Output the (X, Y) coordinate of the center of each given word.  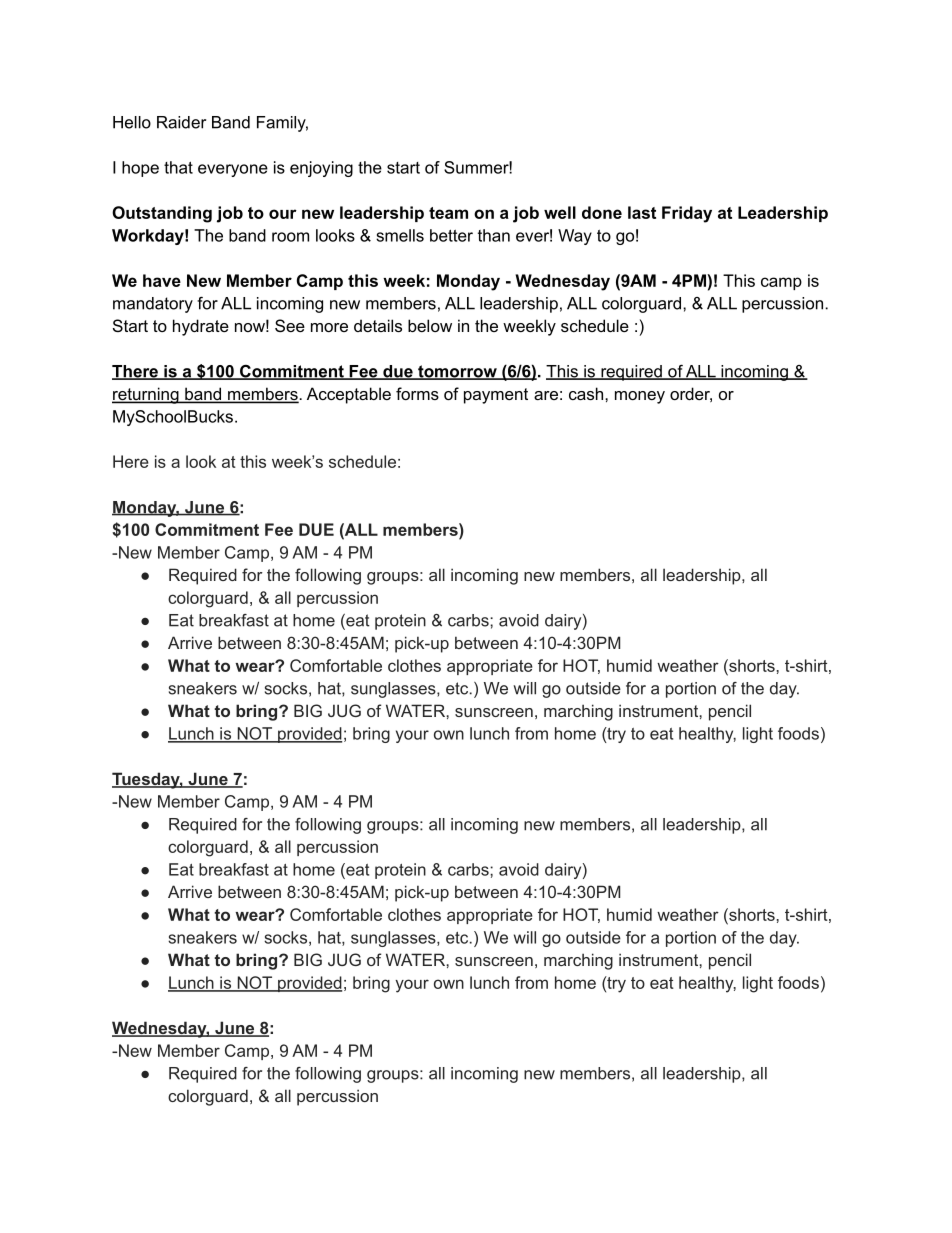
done (602, 212)
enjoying (321, 169)
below (430, 325)
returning (146, 395)
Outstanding (162, 214)
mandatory (153, 305)
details (378, 325)
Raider (181, 122)
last (642, 212)
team (448, 213)
